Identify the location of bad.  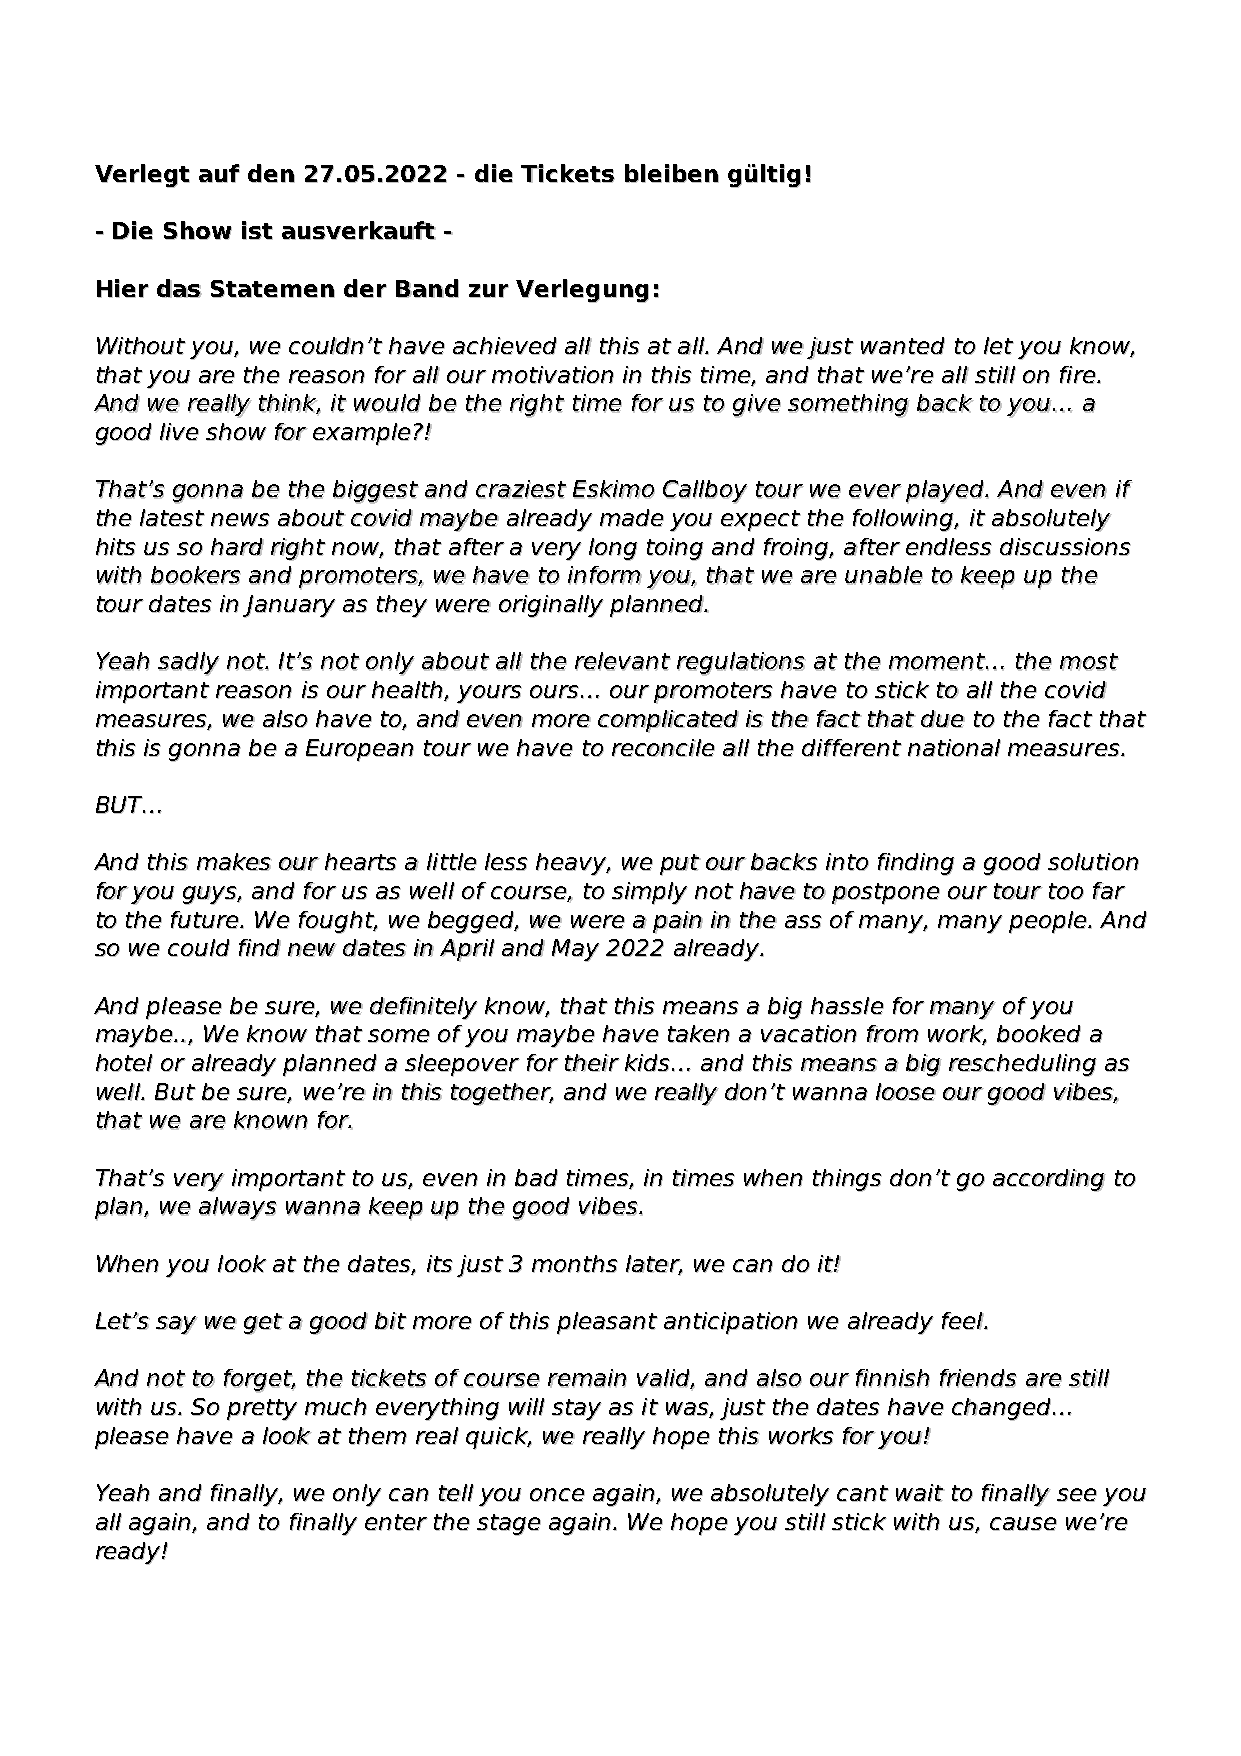
(536, 1178).
